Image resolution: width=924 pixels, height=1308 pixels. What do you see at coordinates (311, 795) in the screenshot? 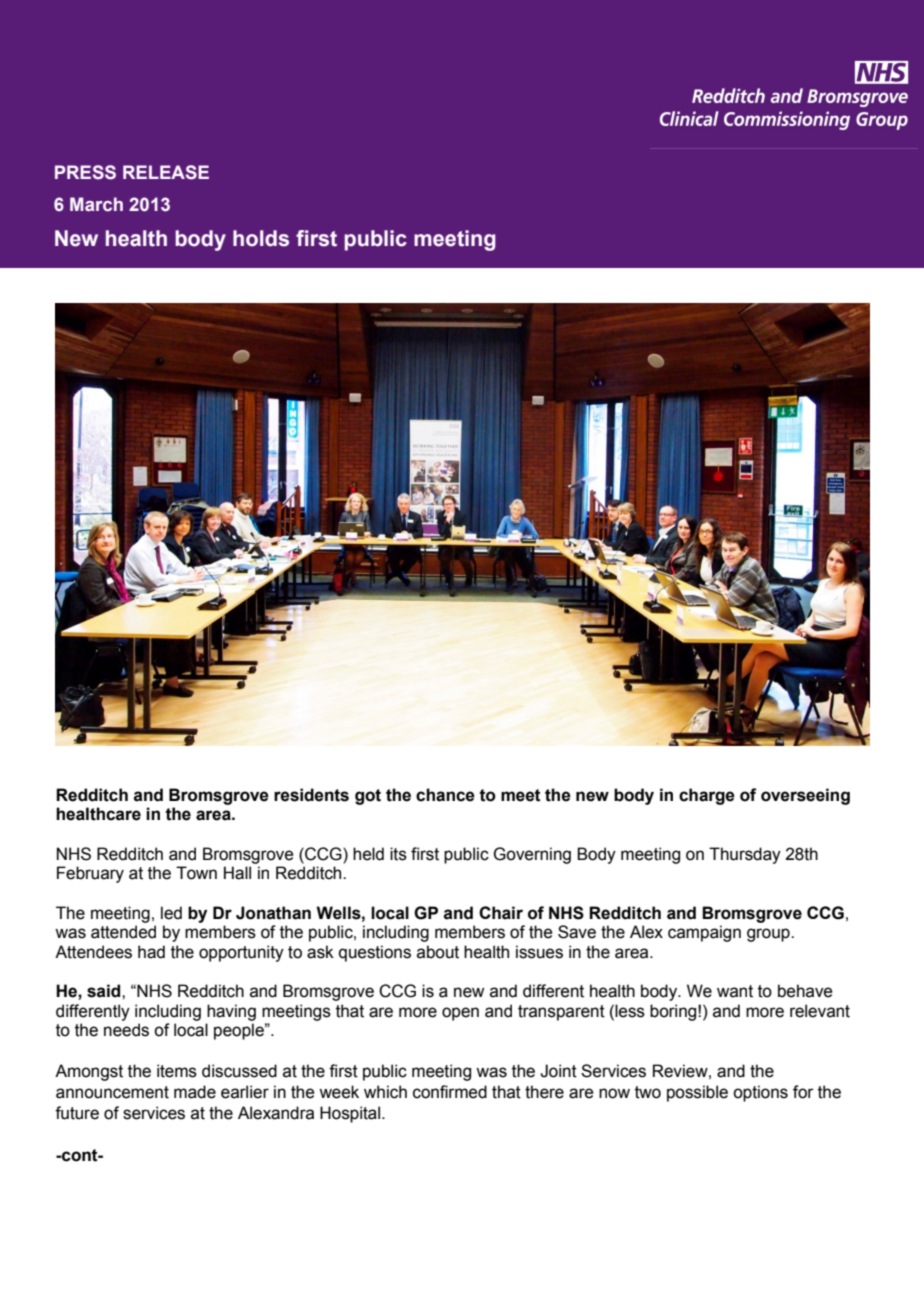
I see `residents` at bounding box center [311, 795].
